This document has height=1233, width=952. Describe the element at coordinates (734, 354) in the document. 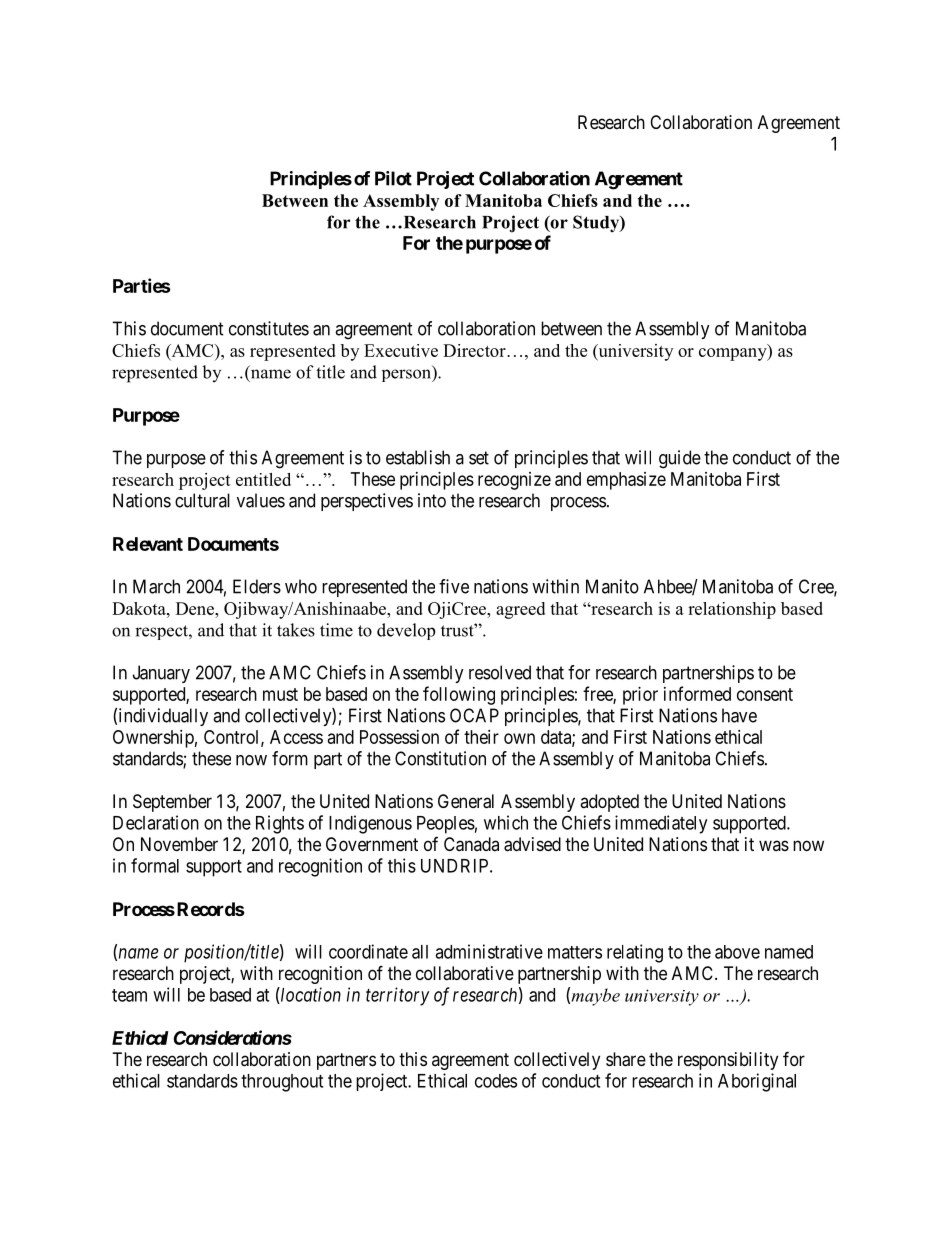

I see `company` at that location.
